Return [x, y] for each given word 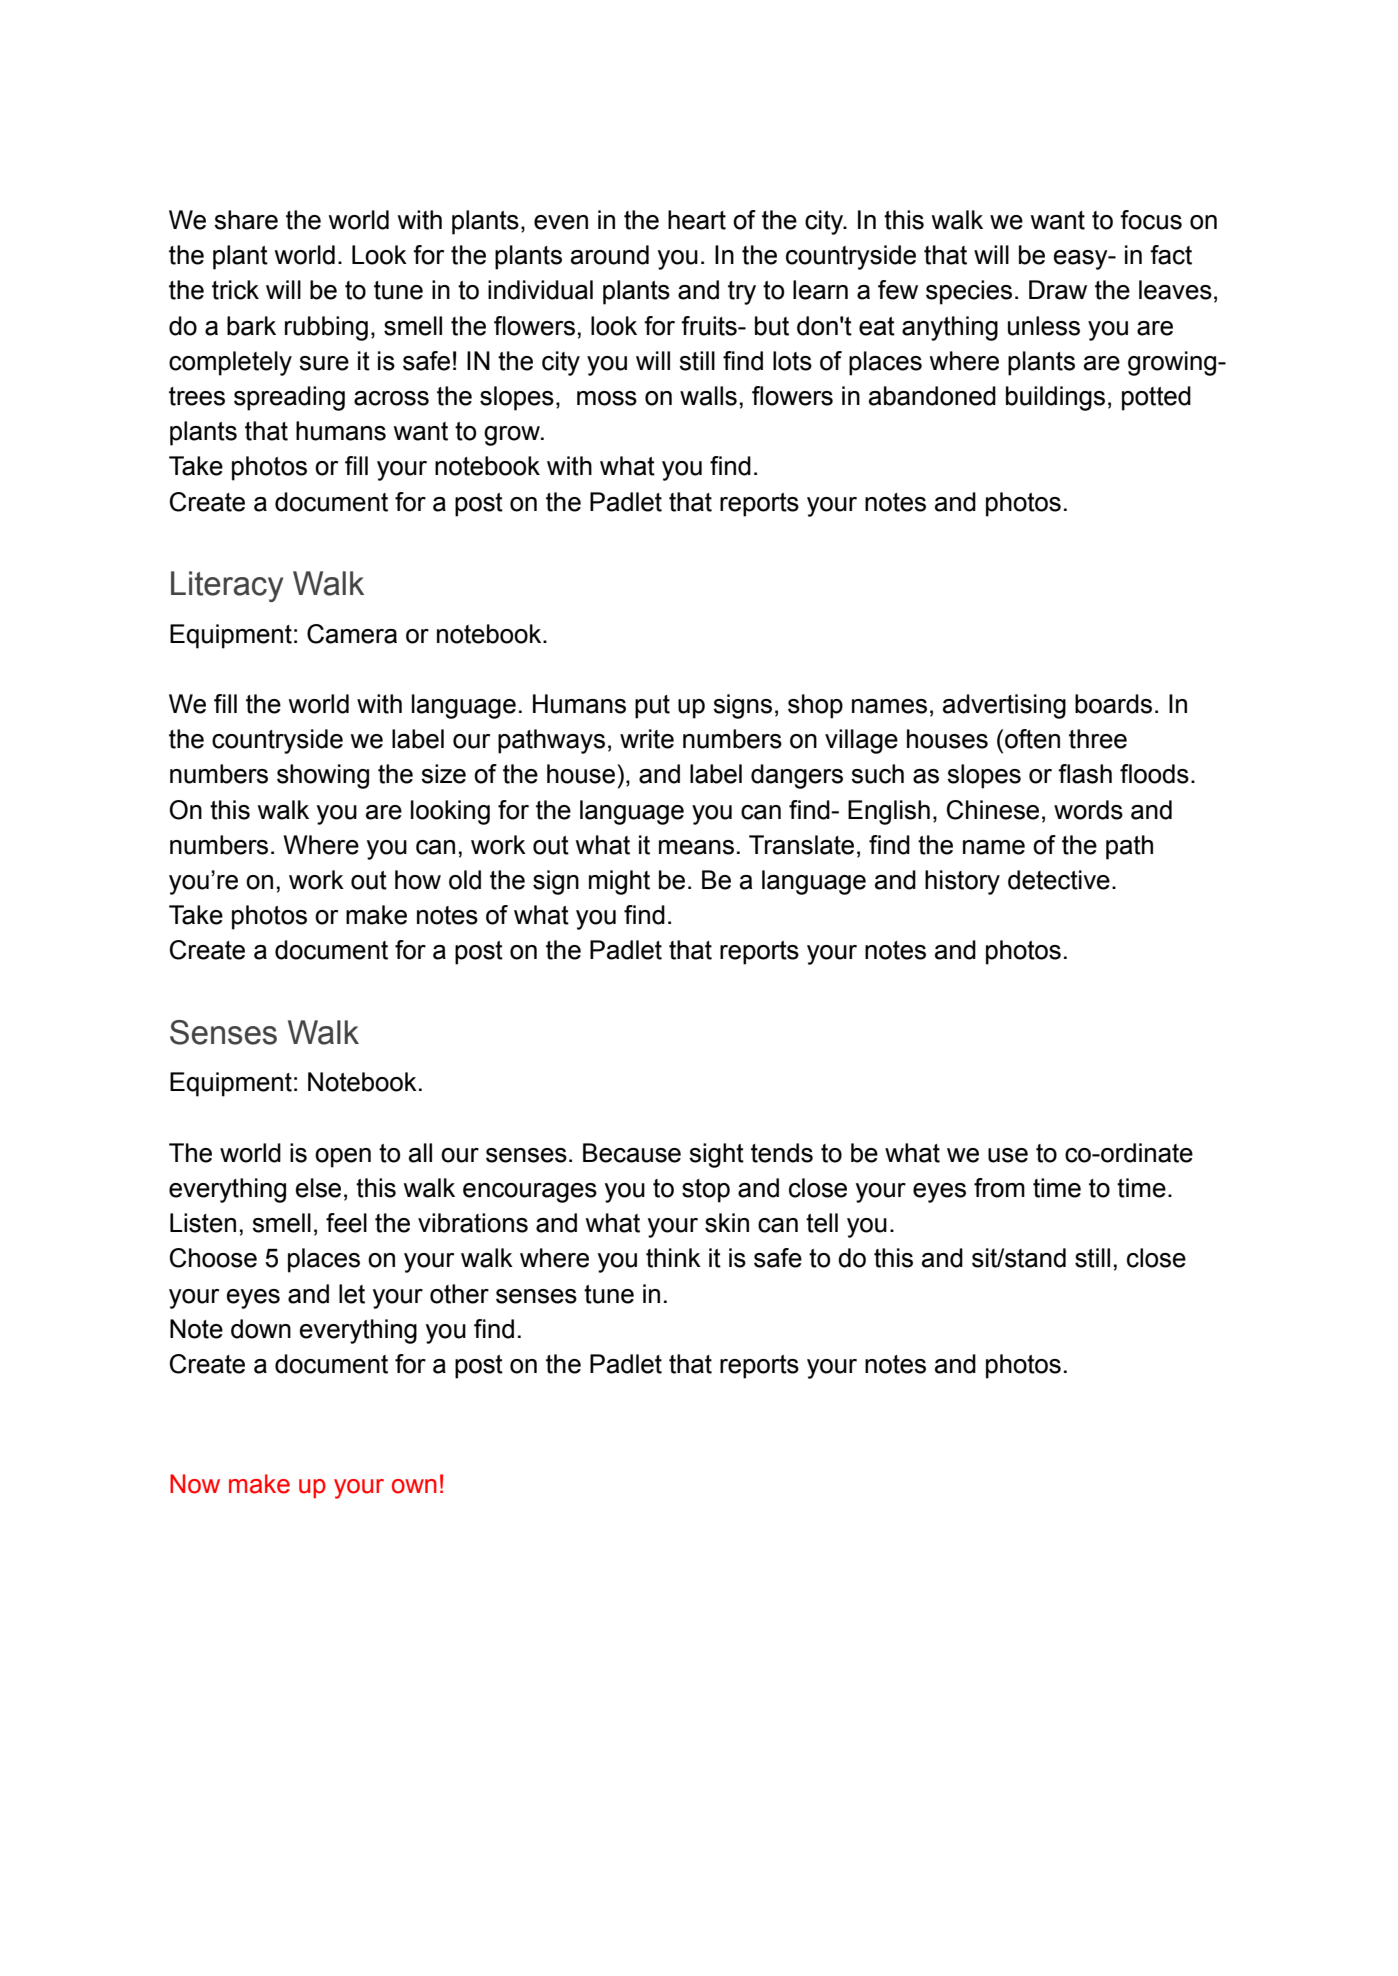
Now [195, 1484]
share [246, 220]
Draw [1058, 290]
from [999, 1188]
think [673, 1258]
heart [697, 220]
